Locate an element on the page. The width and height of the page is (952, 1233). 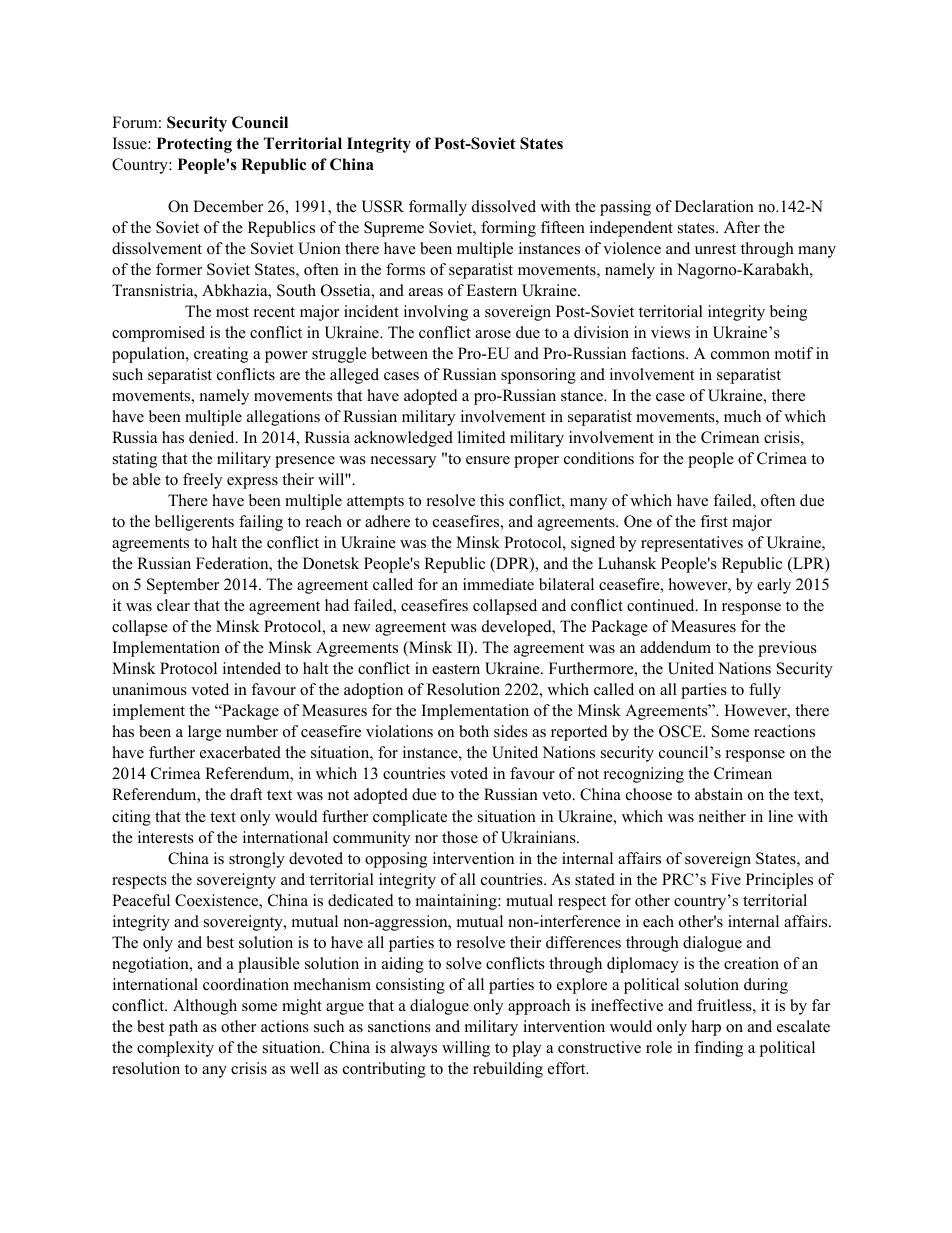
arose is located at coordinates (493, 334).
